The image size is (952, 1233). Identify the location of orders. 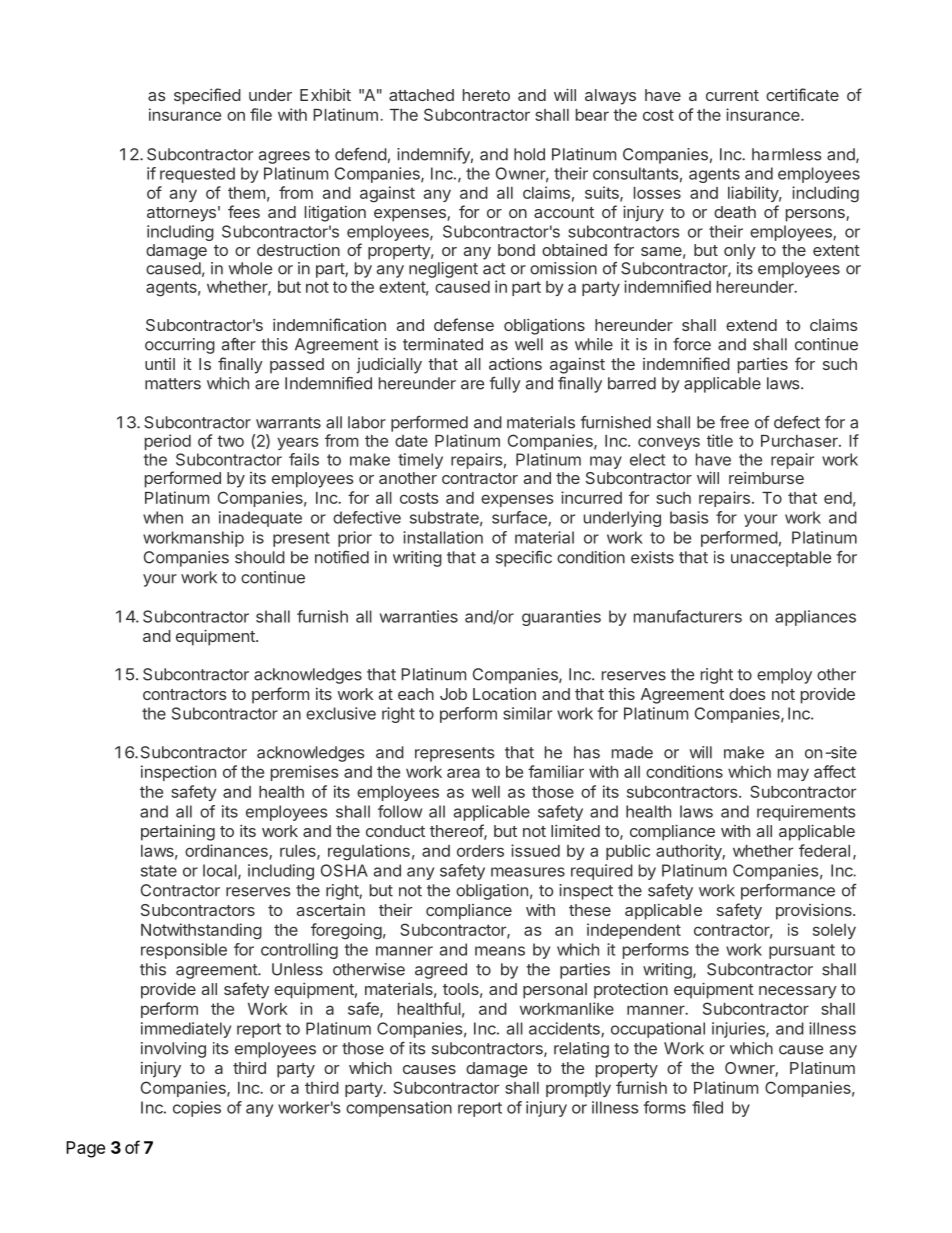
(480, 851).
